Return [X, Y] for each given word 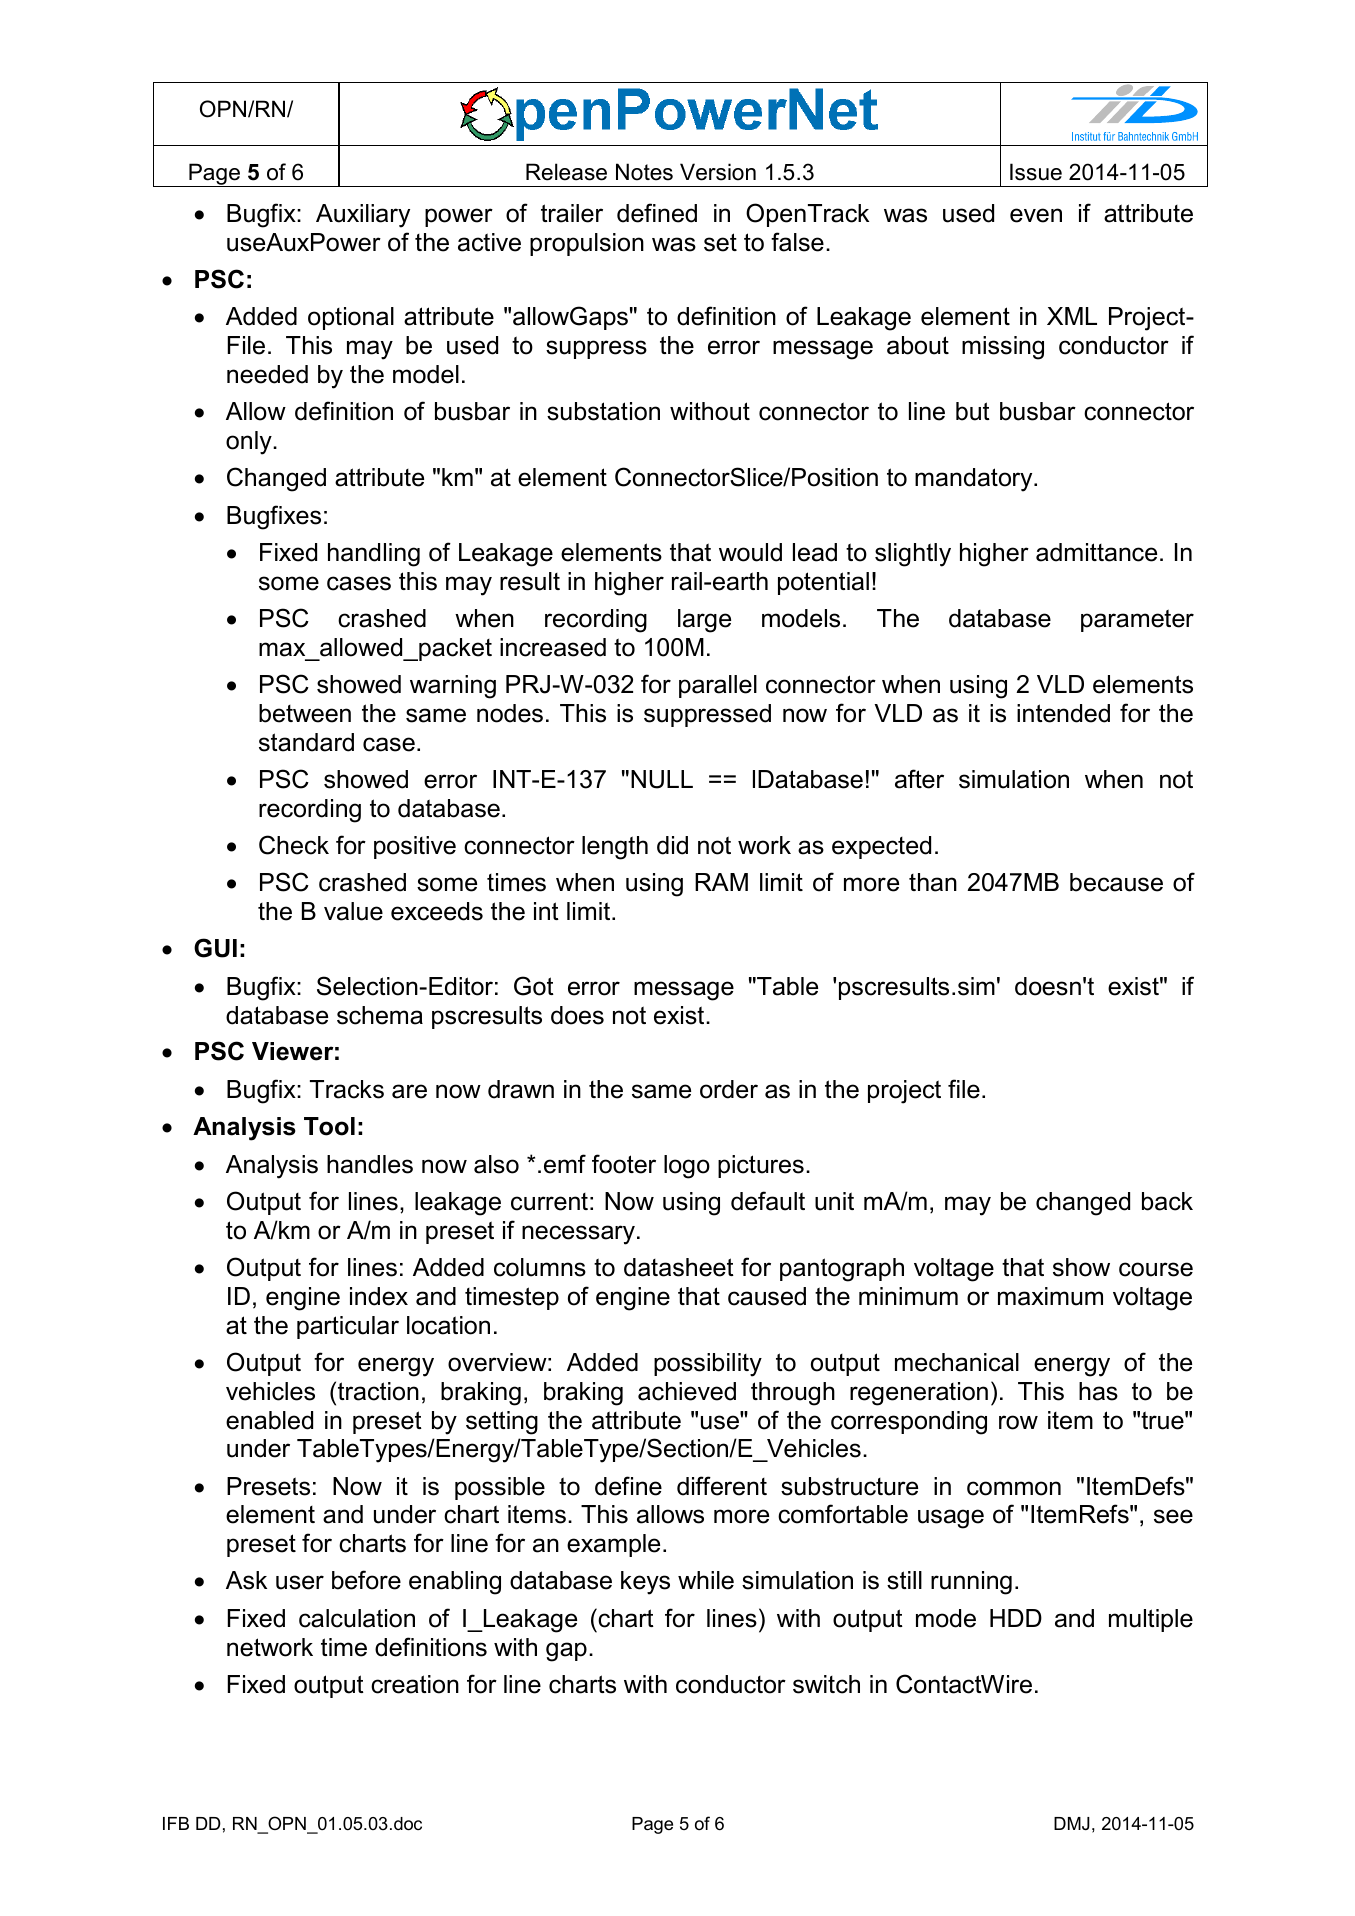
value [353, 911]
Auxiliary [363, 216]
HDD [1016, 1618]
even [1036, 215]
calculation [357, 1618]
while [706, 1580]
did [672, 845]
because [1116, 882]
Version [718, 172]
